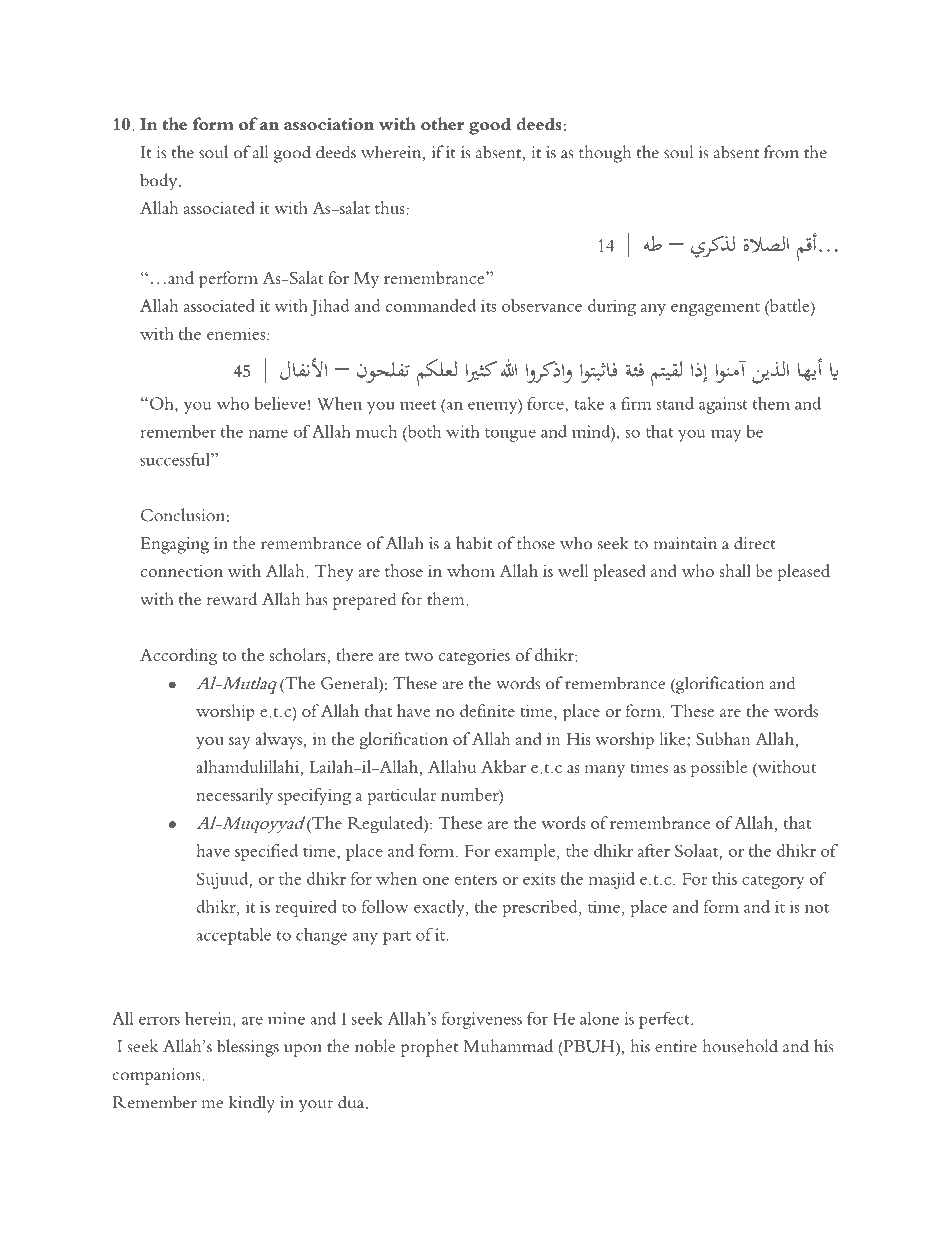 This screenshot has width=952, height=1233. What do you see at coordinates (442, 124) in the screenshot?
I see `other` at bounding box center [442, 124].
